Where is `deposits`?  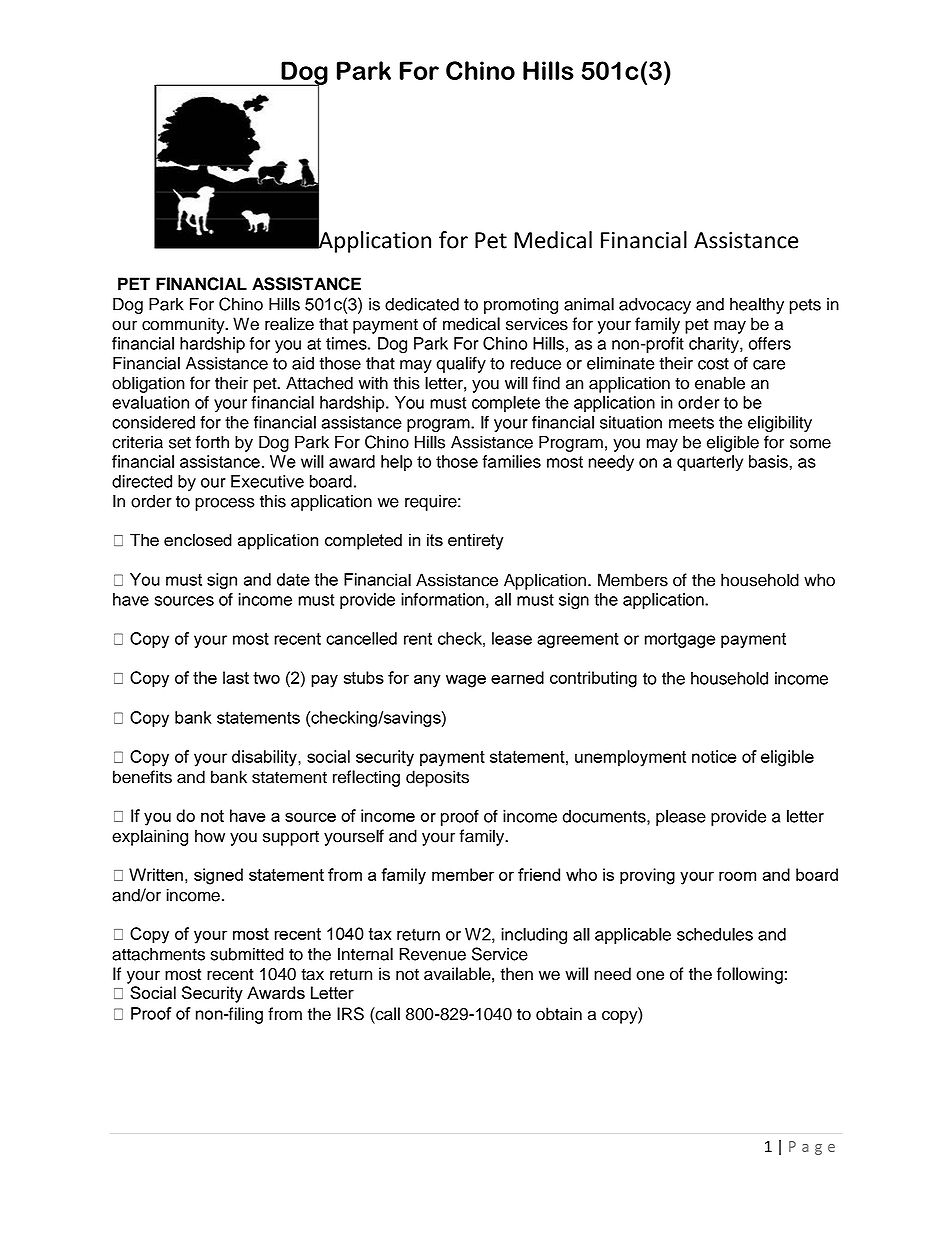 deposits is located at coordinates (437, 778).
